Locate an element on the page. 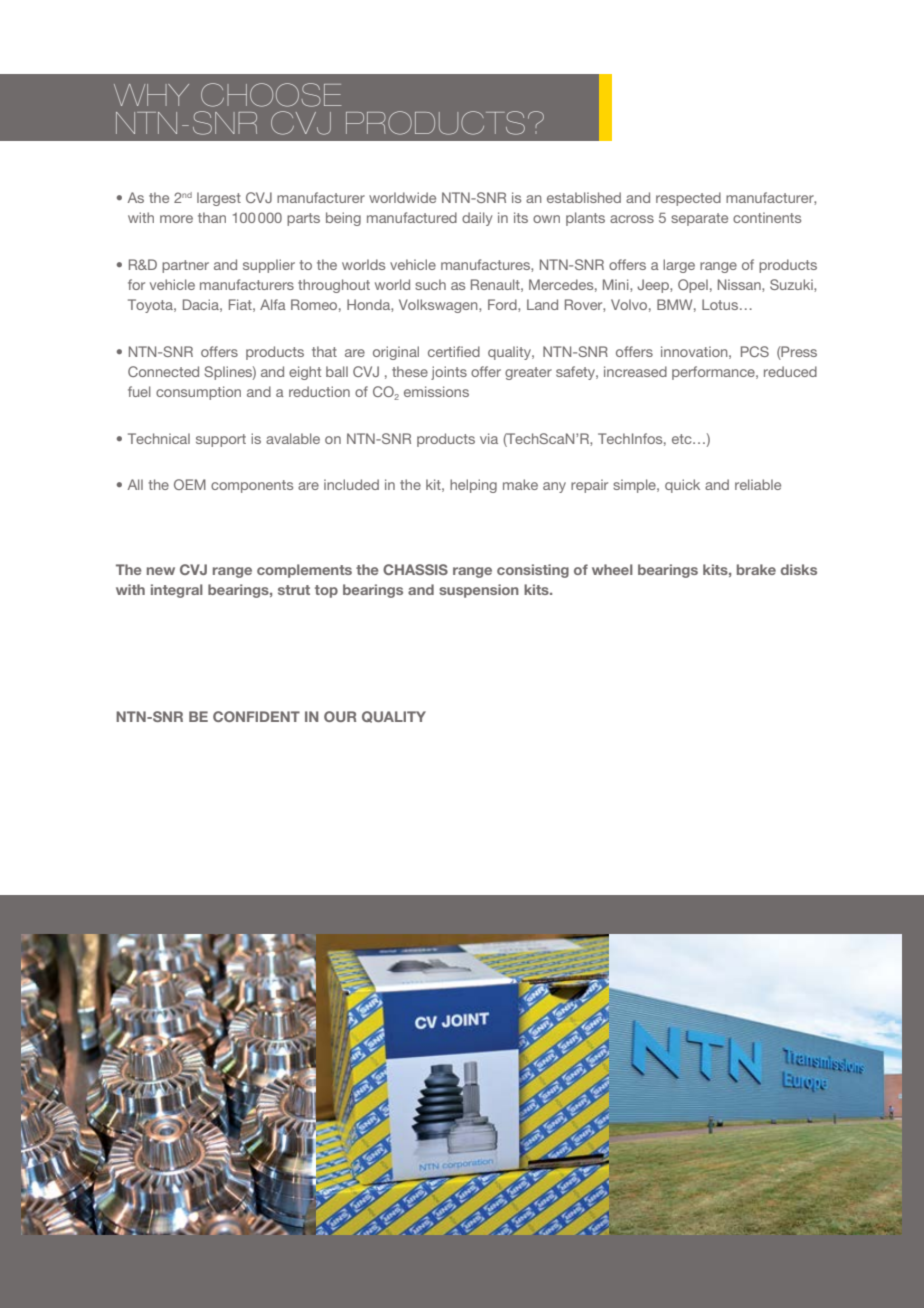 This page has height=1308, width=924. respected is located at coordinates (688, 199).
